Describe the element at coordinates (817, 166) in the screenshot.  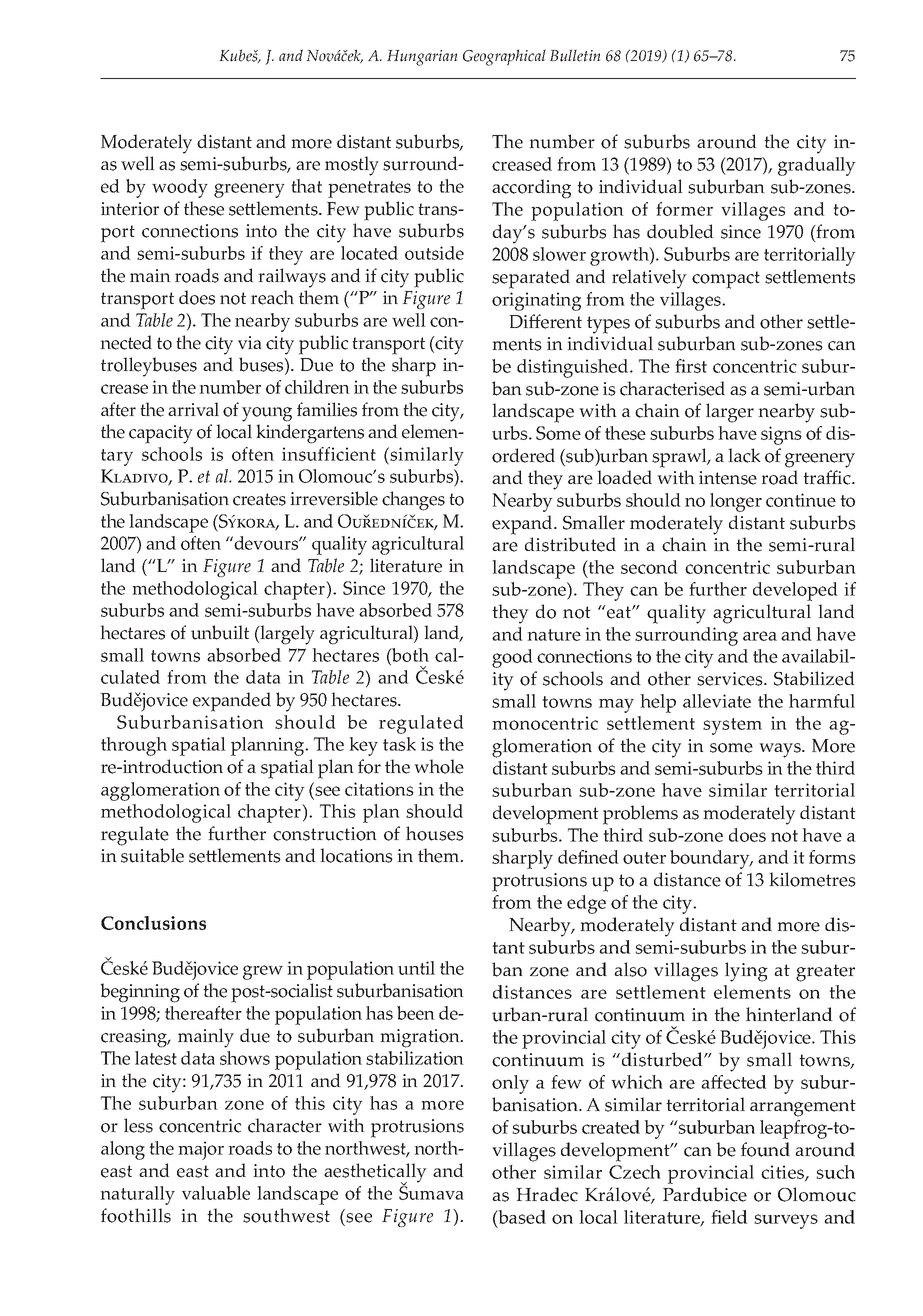
I see `gradually` at that location.
